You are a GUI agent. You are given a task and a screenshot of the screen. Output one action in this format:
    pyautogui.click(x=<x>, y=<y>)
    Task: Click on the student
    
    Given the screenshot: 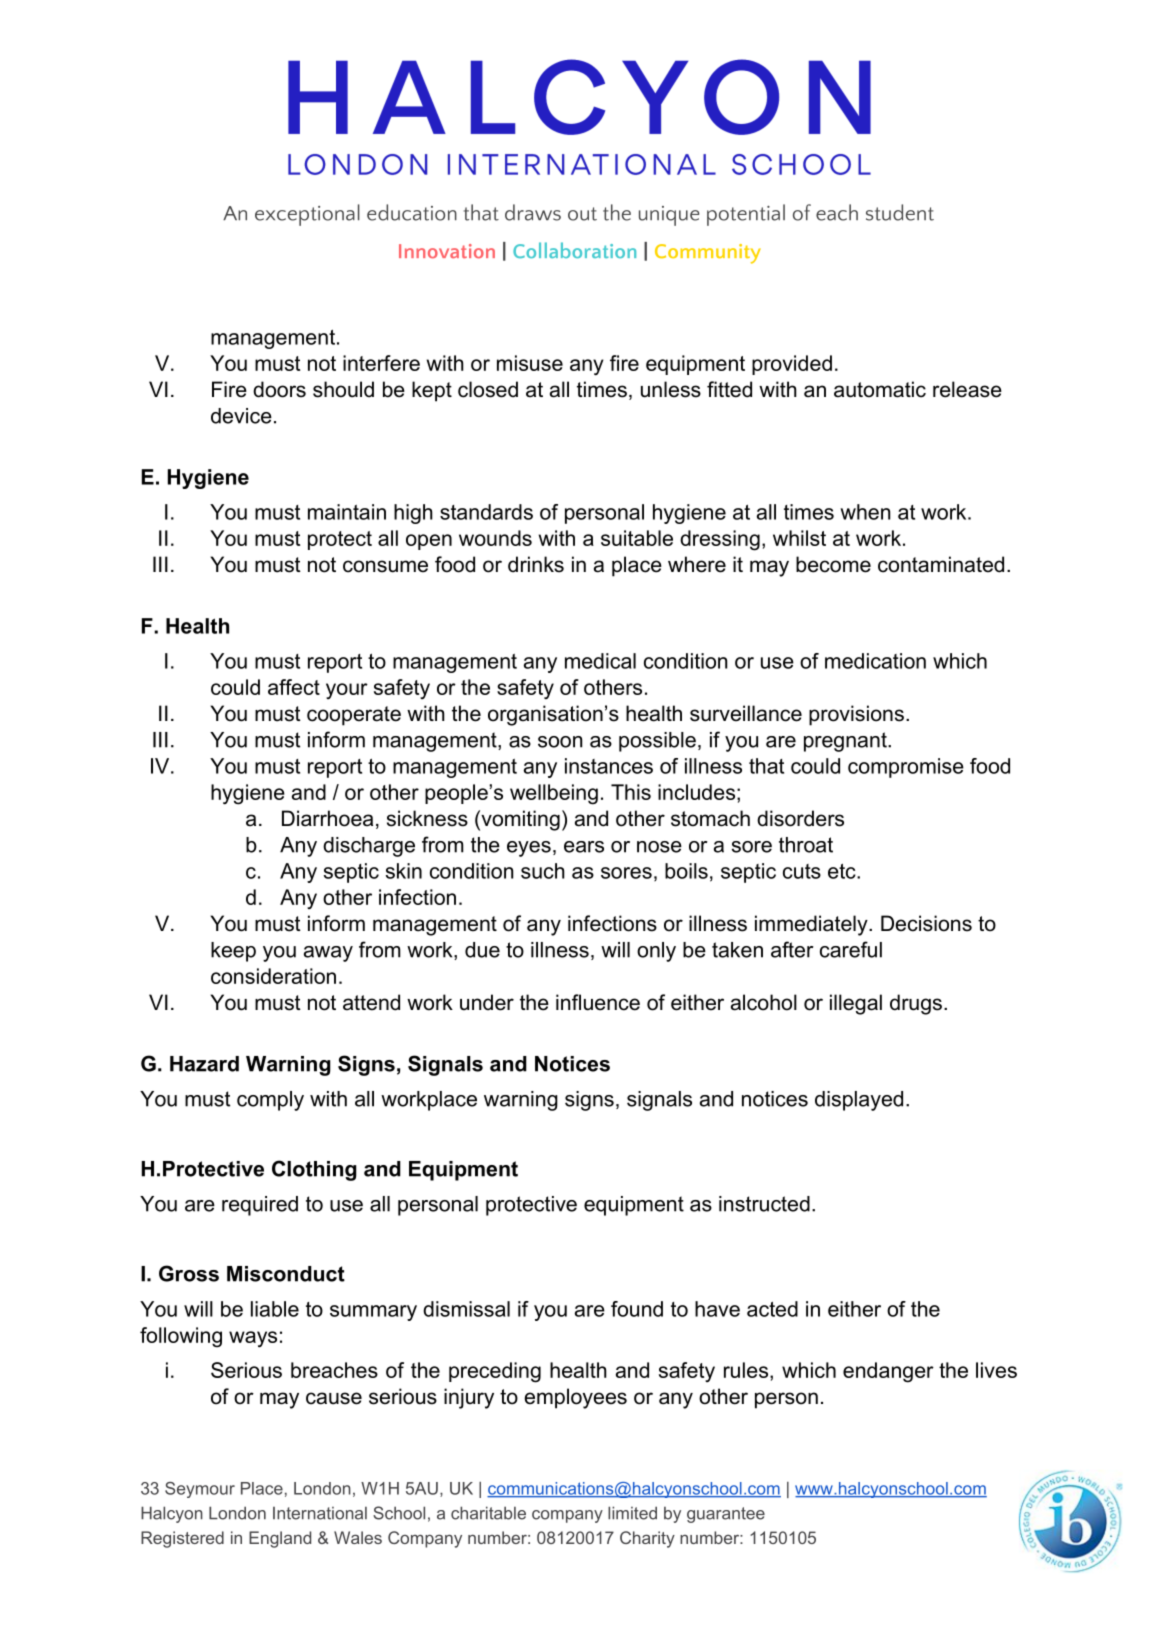 What is the action you would take?
    pyautogui.click(x=900, y=212)
